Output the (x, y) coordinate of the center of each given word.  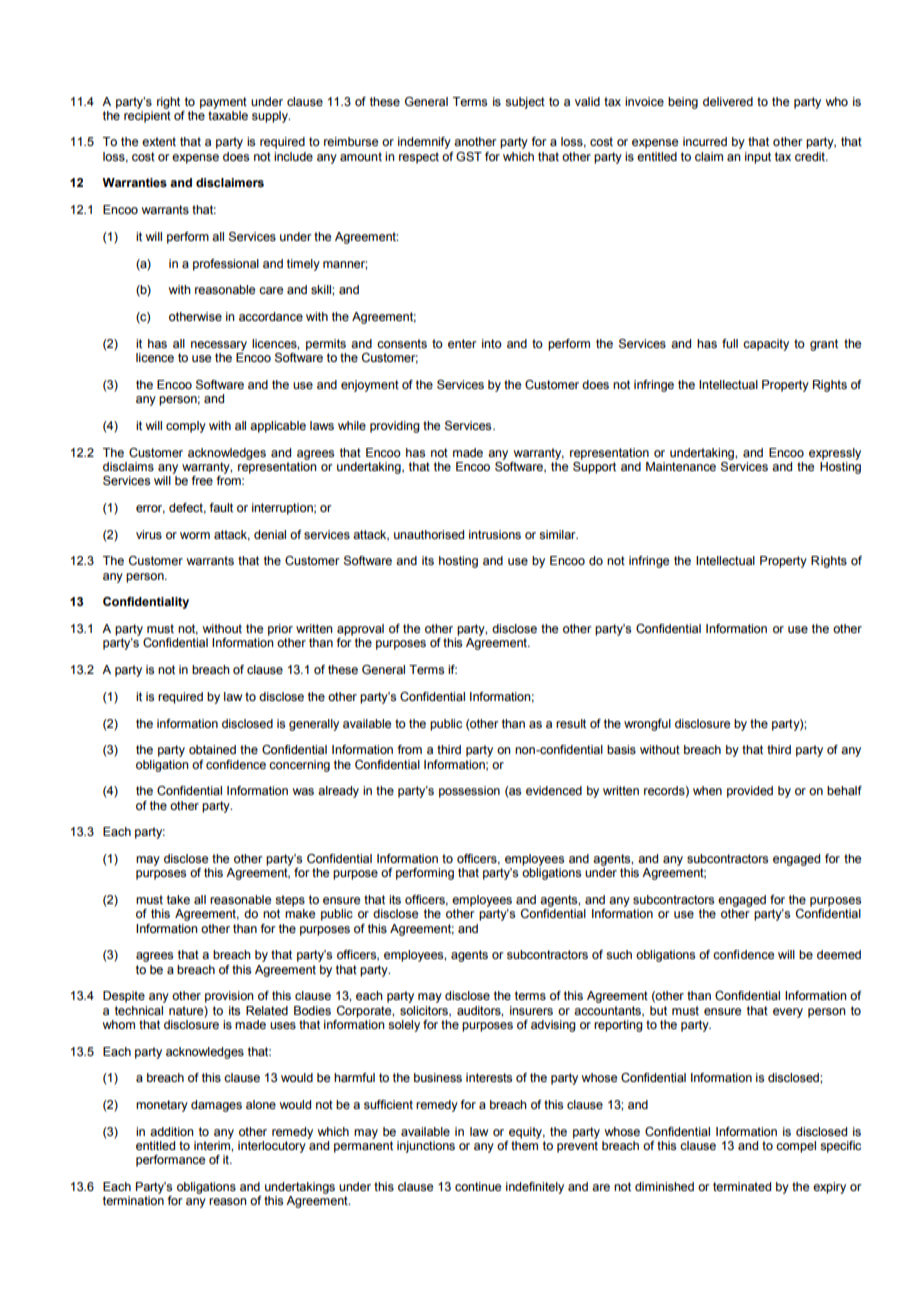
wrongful (647, 725)
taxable (228, 114)
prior (280, 630)
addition (172, 1131)
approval (360, 630)
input (758, 158)
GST (469, 156)
